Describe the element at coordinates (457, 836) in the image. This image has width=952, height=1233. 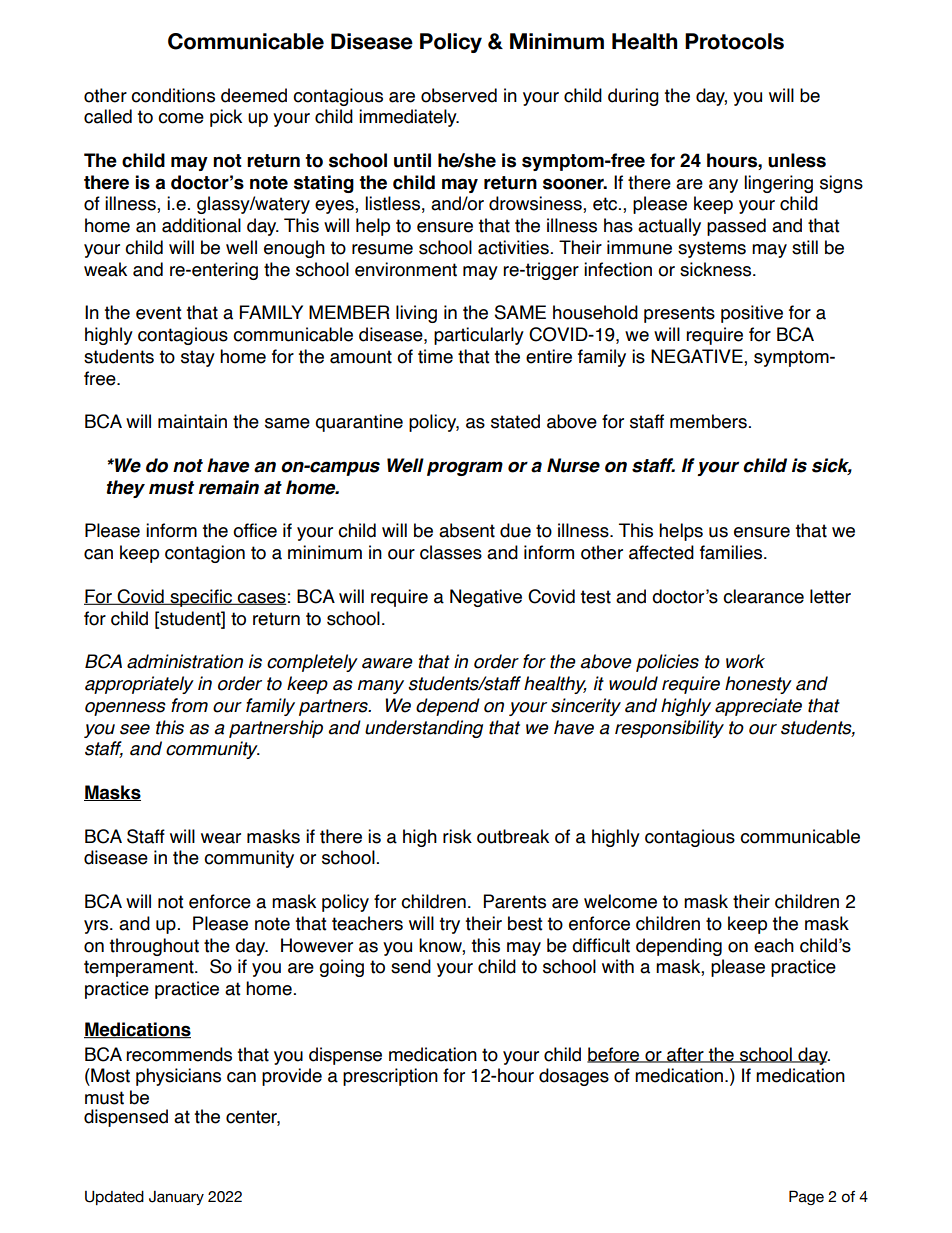
I see `risk` at that location.
